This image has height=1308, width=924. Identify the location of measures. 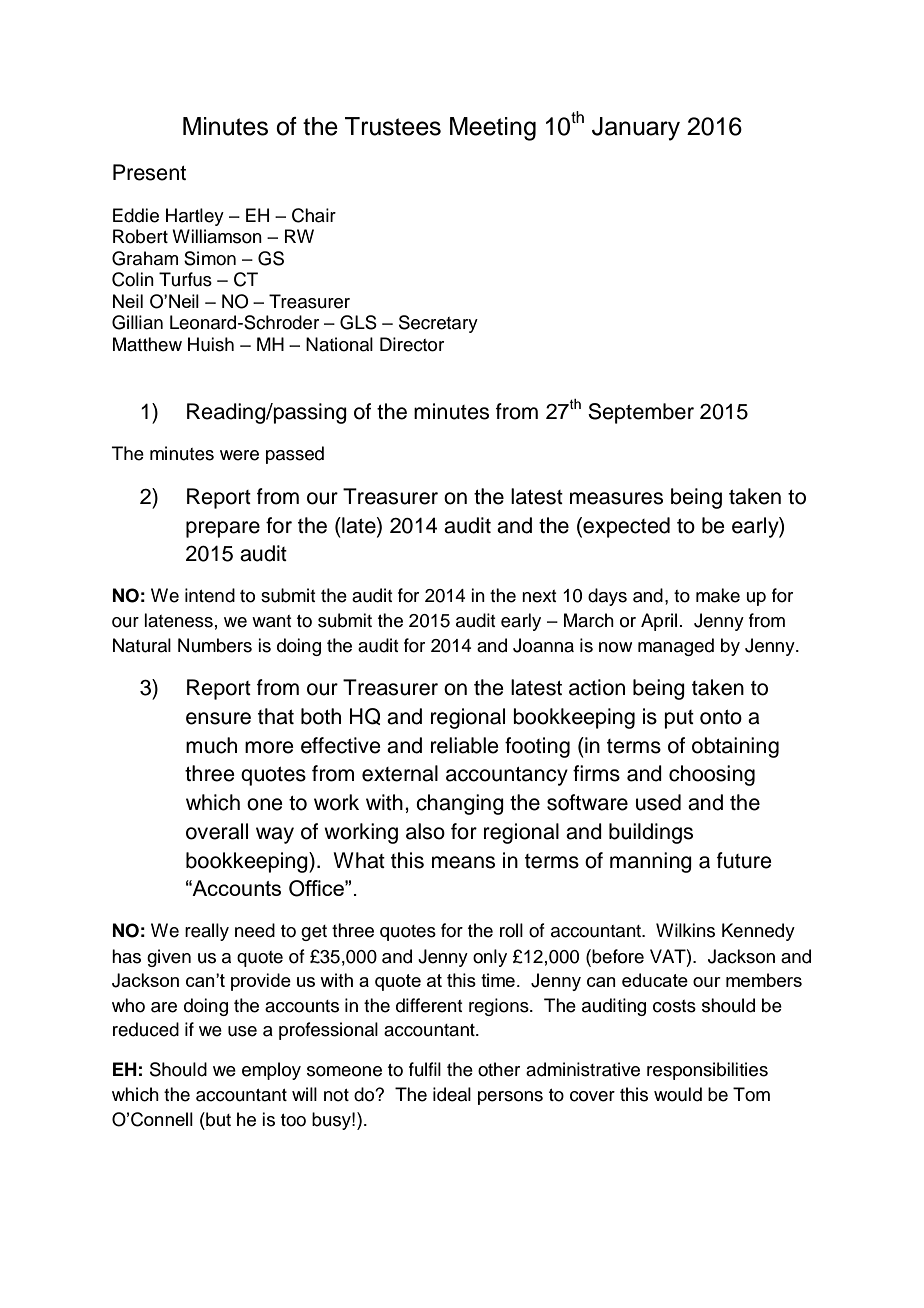
(616, 498).
